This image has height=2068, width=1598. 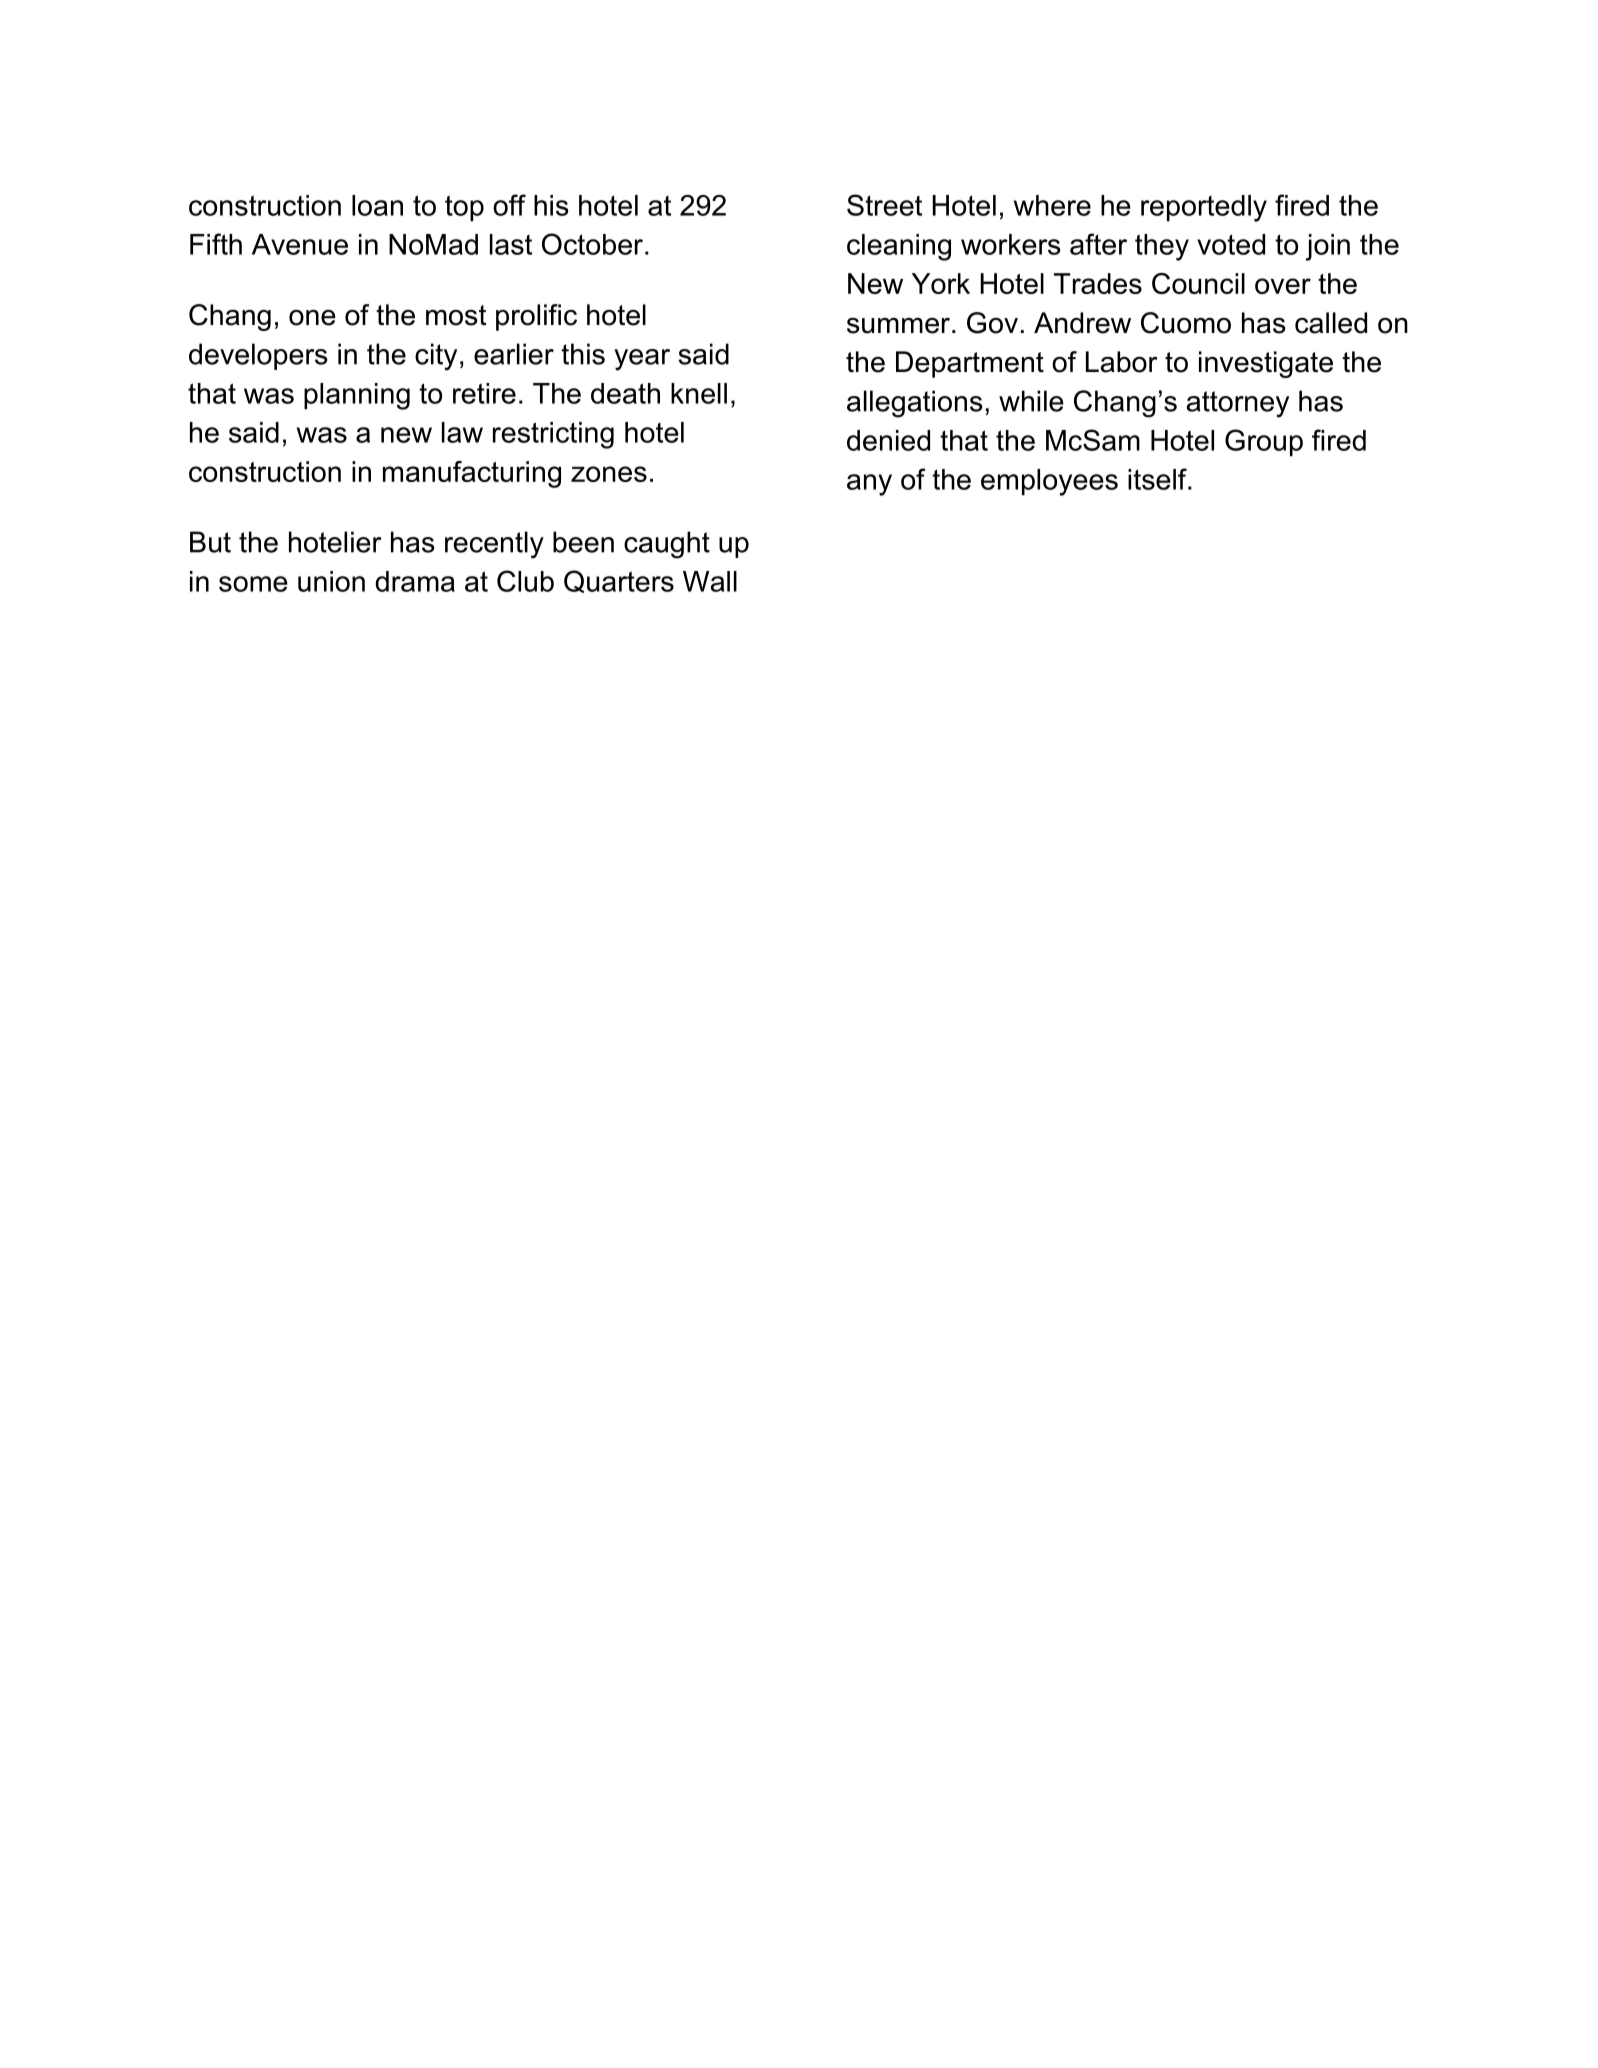 I want to click on union, so click(x=331, y=581).
